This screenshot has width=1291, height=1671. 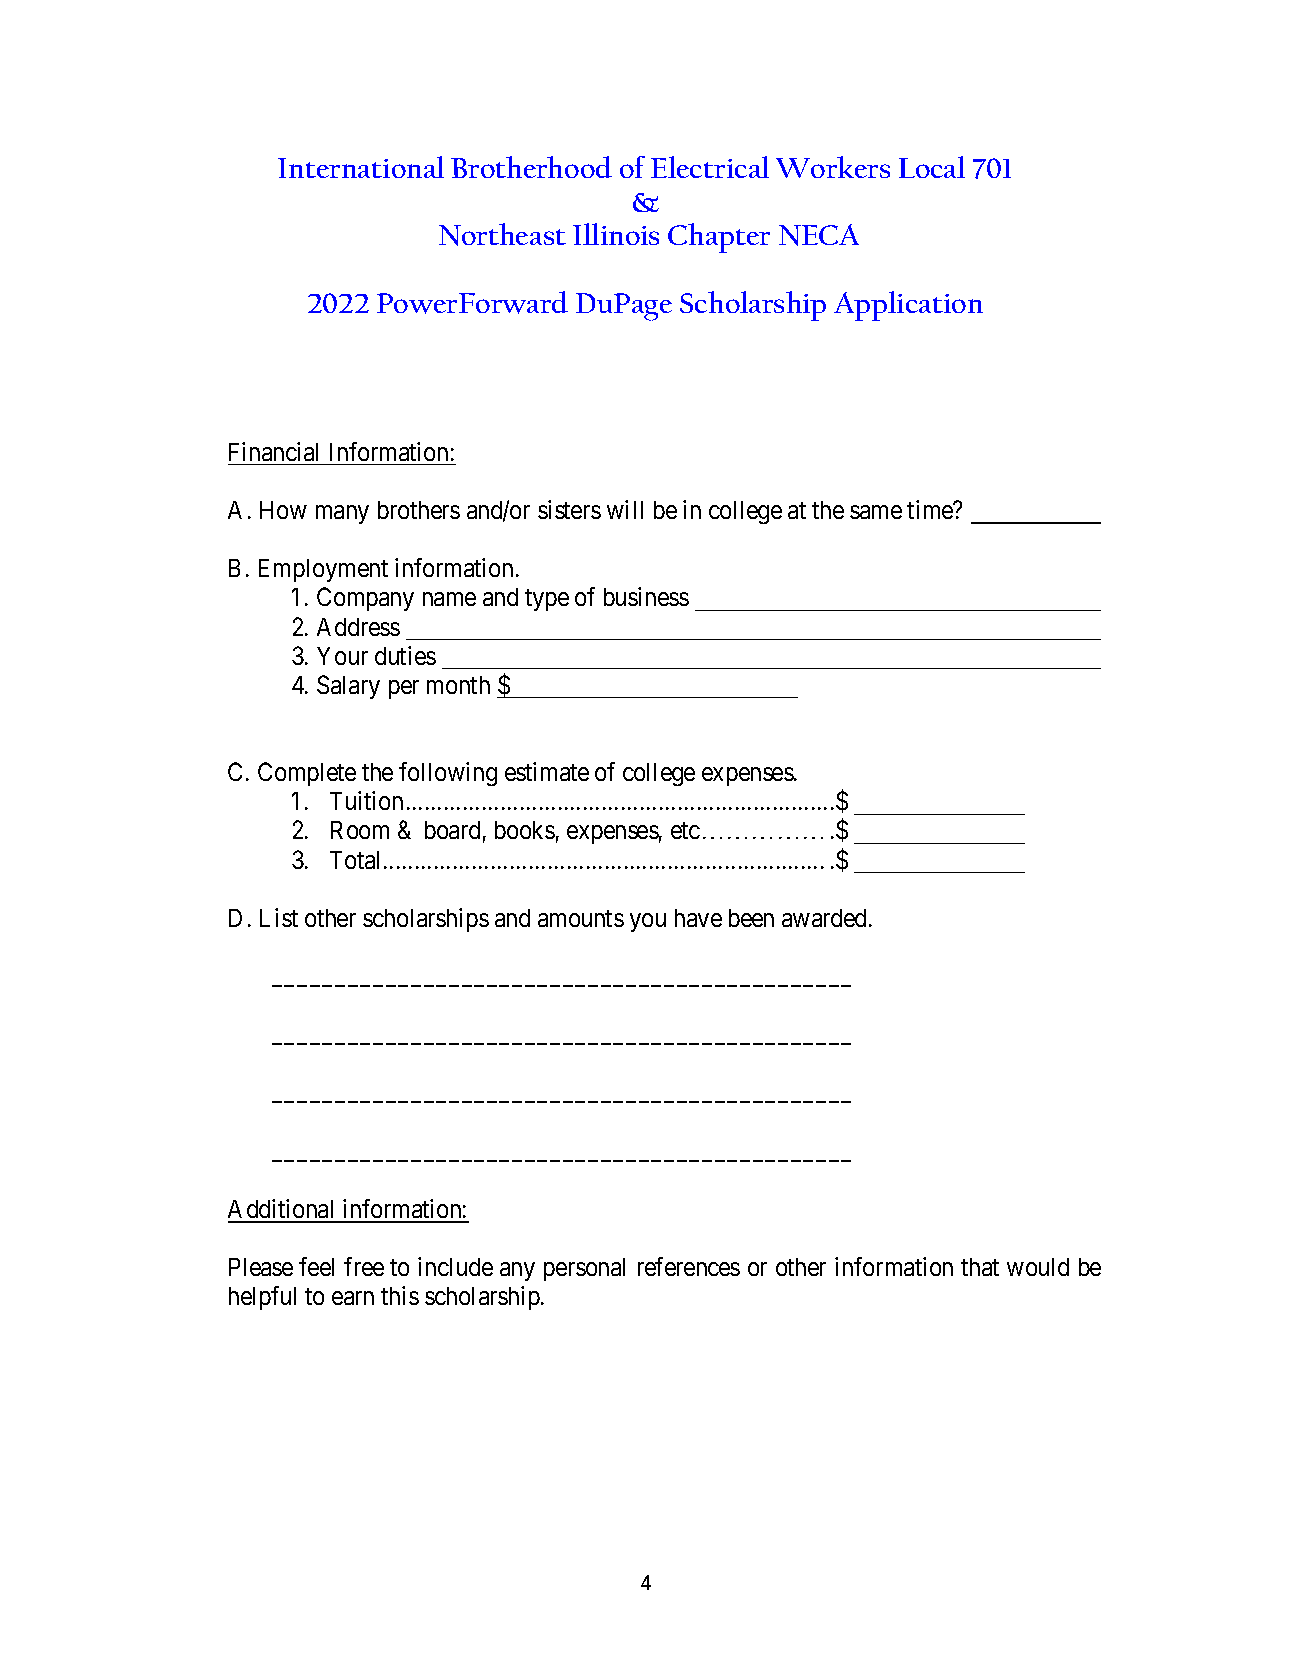 I want to click on International, so click(x=361, y=167).
